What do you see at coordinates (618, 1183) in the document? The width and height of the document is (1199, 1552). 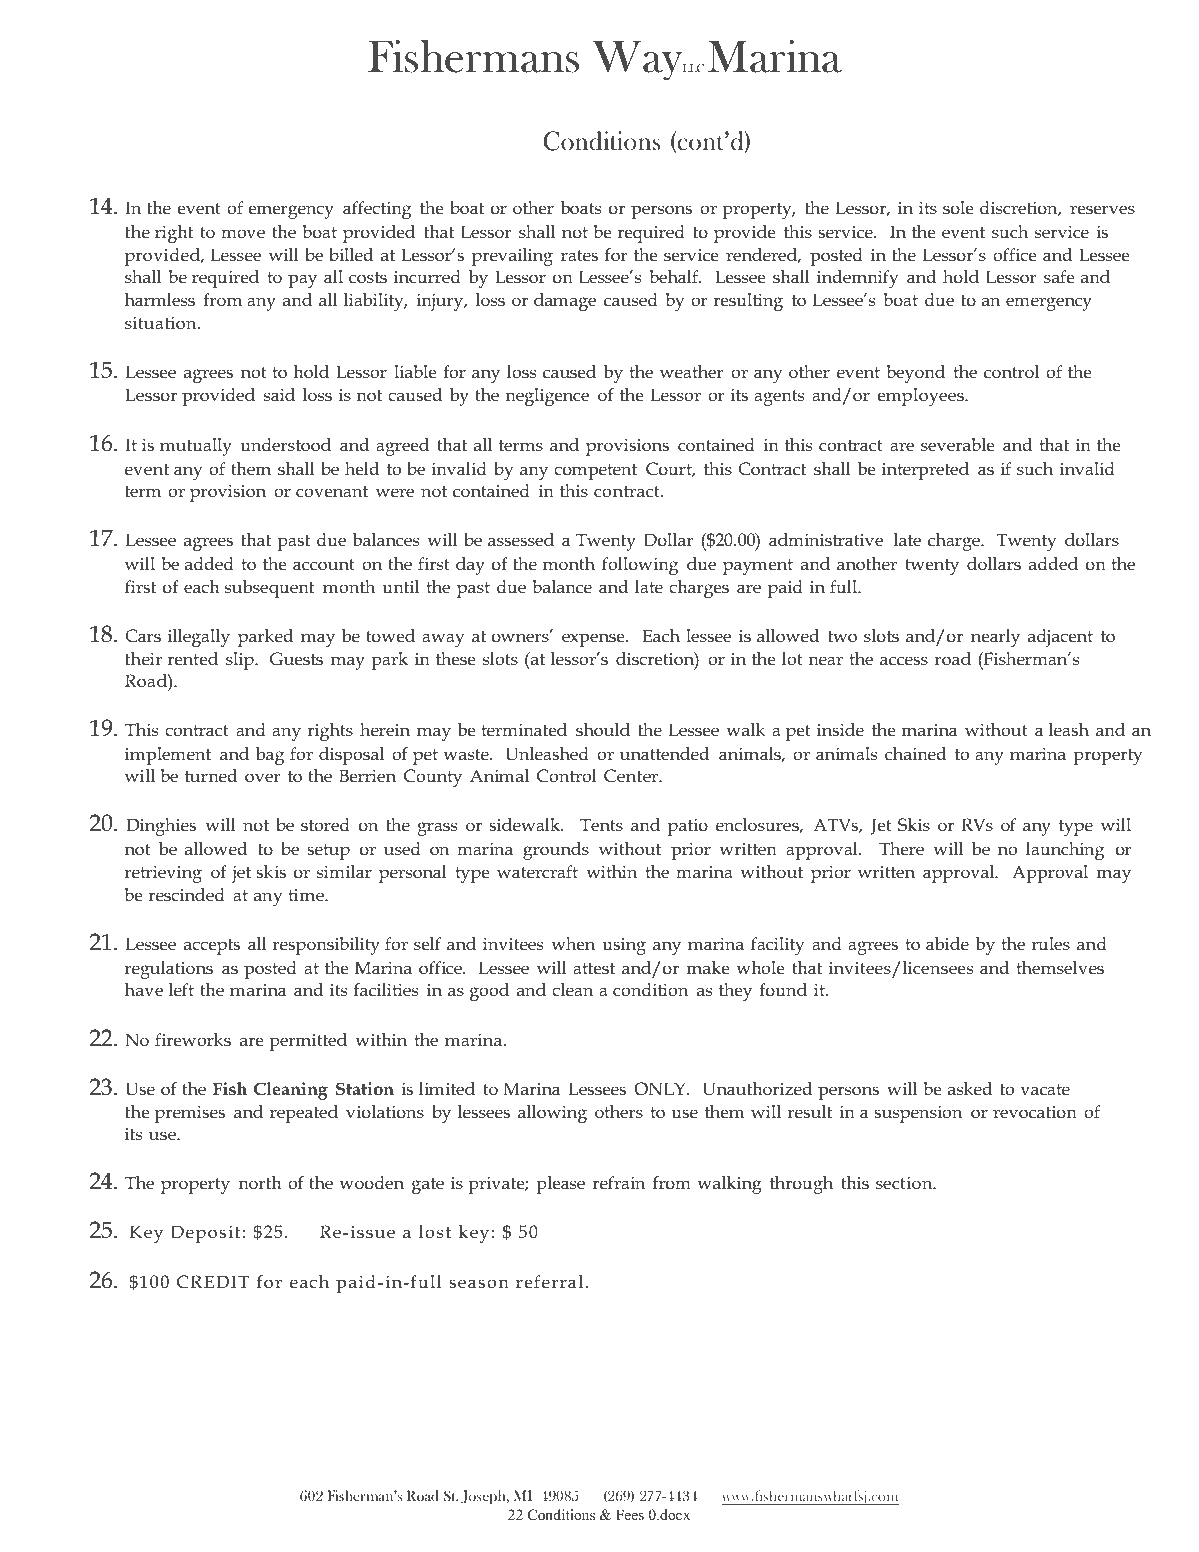 I see `refrain` at bounding box center [618, 1183].
